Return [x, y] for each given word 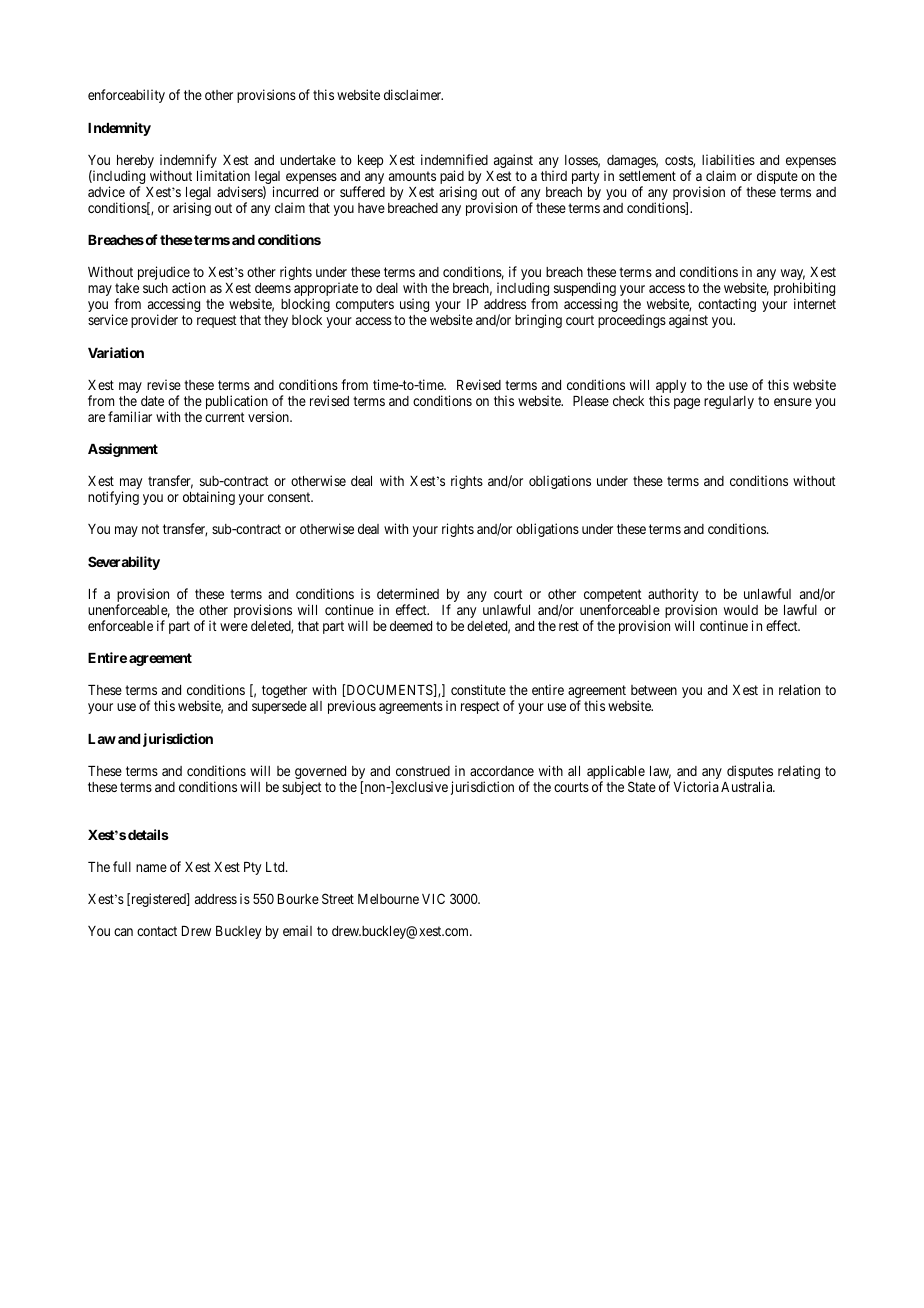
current [225, 417]
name [151, 868]
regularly [729, 402]
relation [799, 689]
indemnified [454, 159]
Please [591, 401]
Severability [124, 563]
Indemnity [119, 129]
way [793, 276]
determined [408, 593]
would [741, 610]
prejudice [164, 274]
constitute [478, 689]
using [414, 305]
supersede [279, 707]
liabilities [728, 159]
